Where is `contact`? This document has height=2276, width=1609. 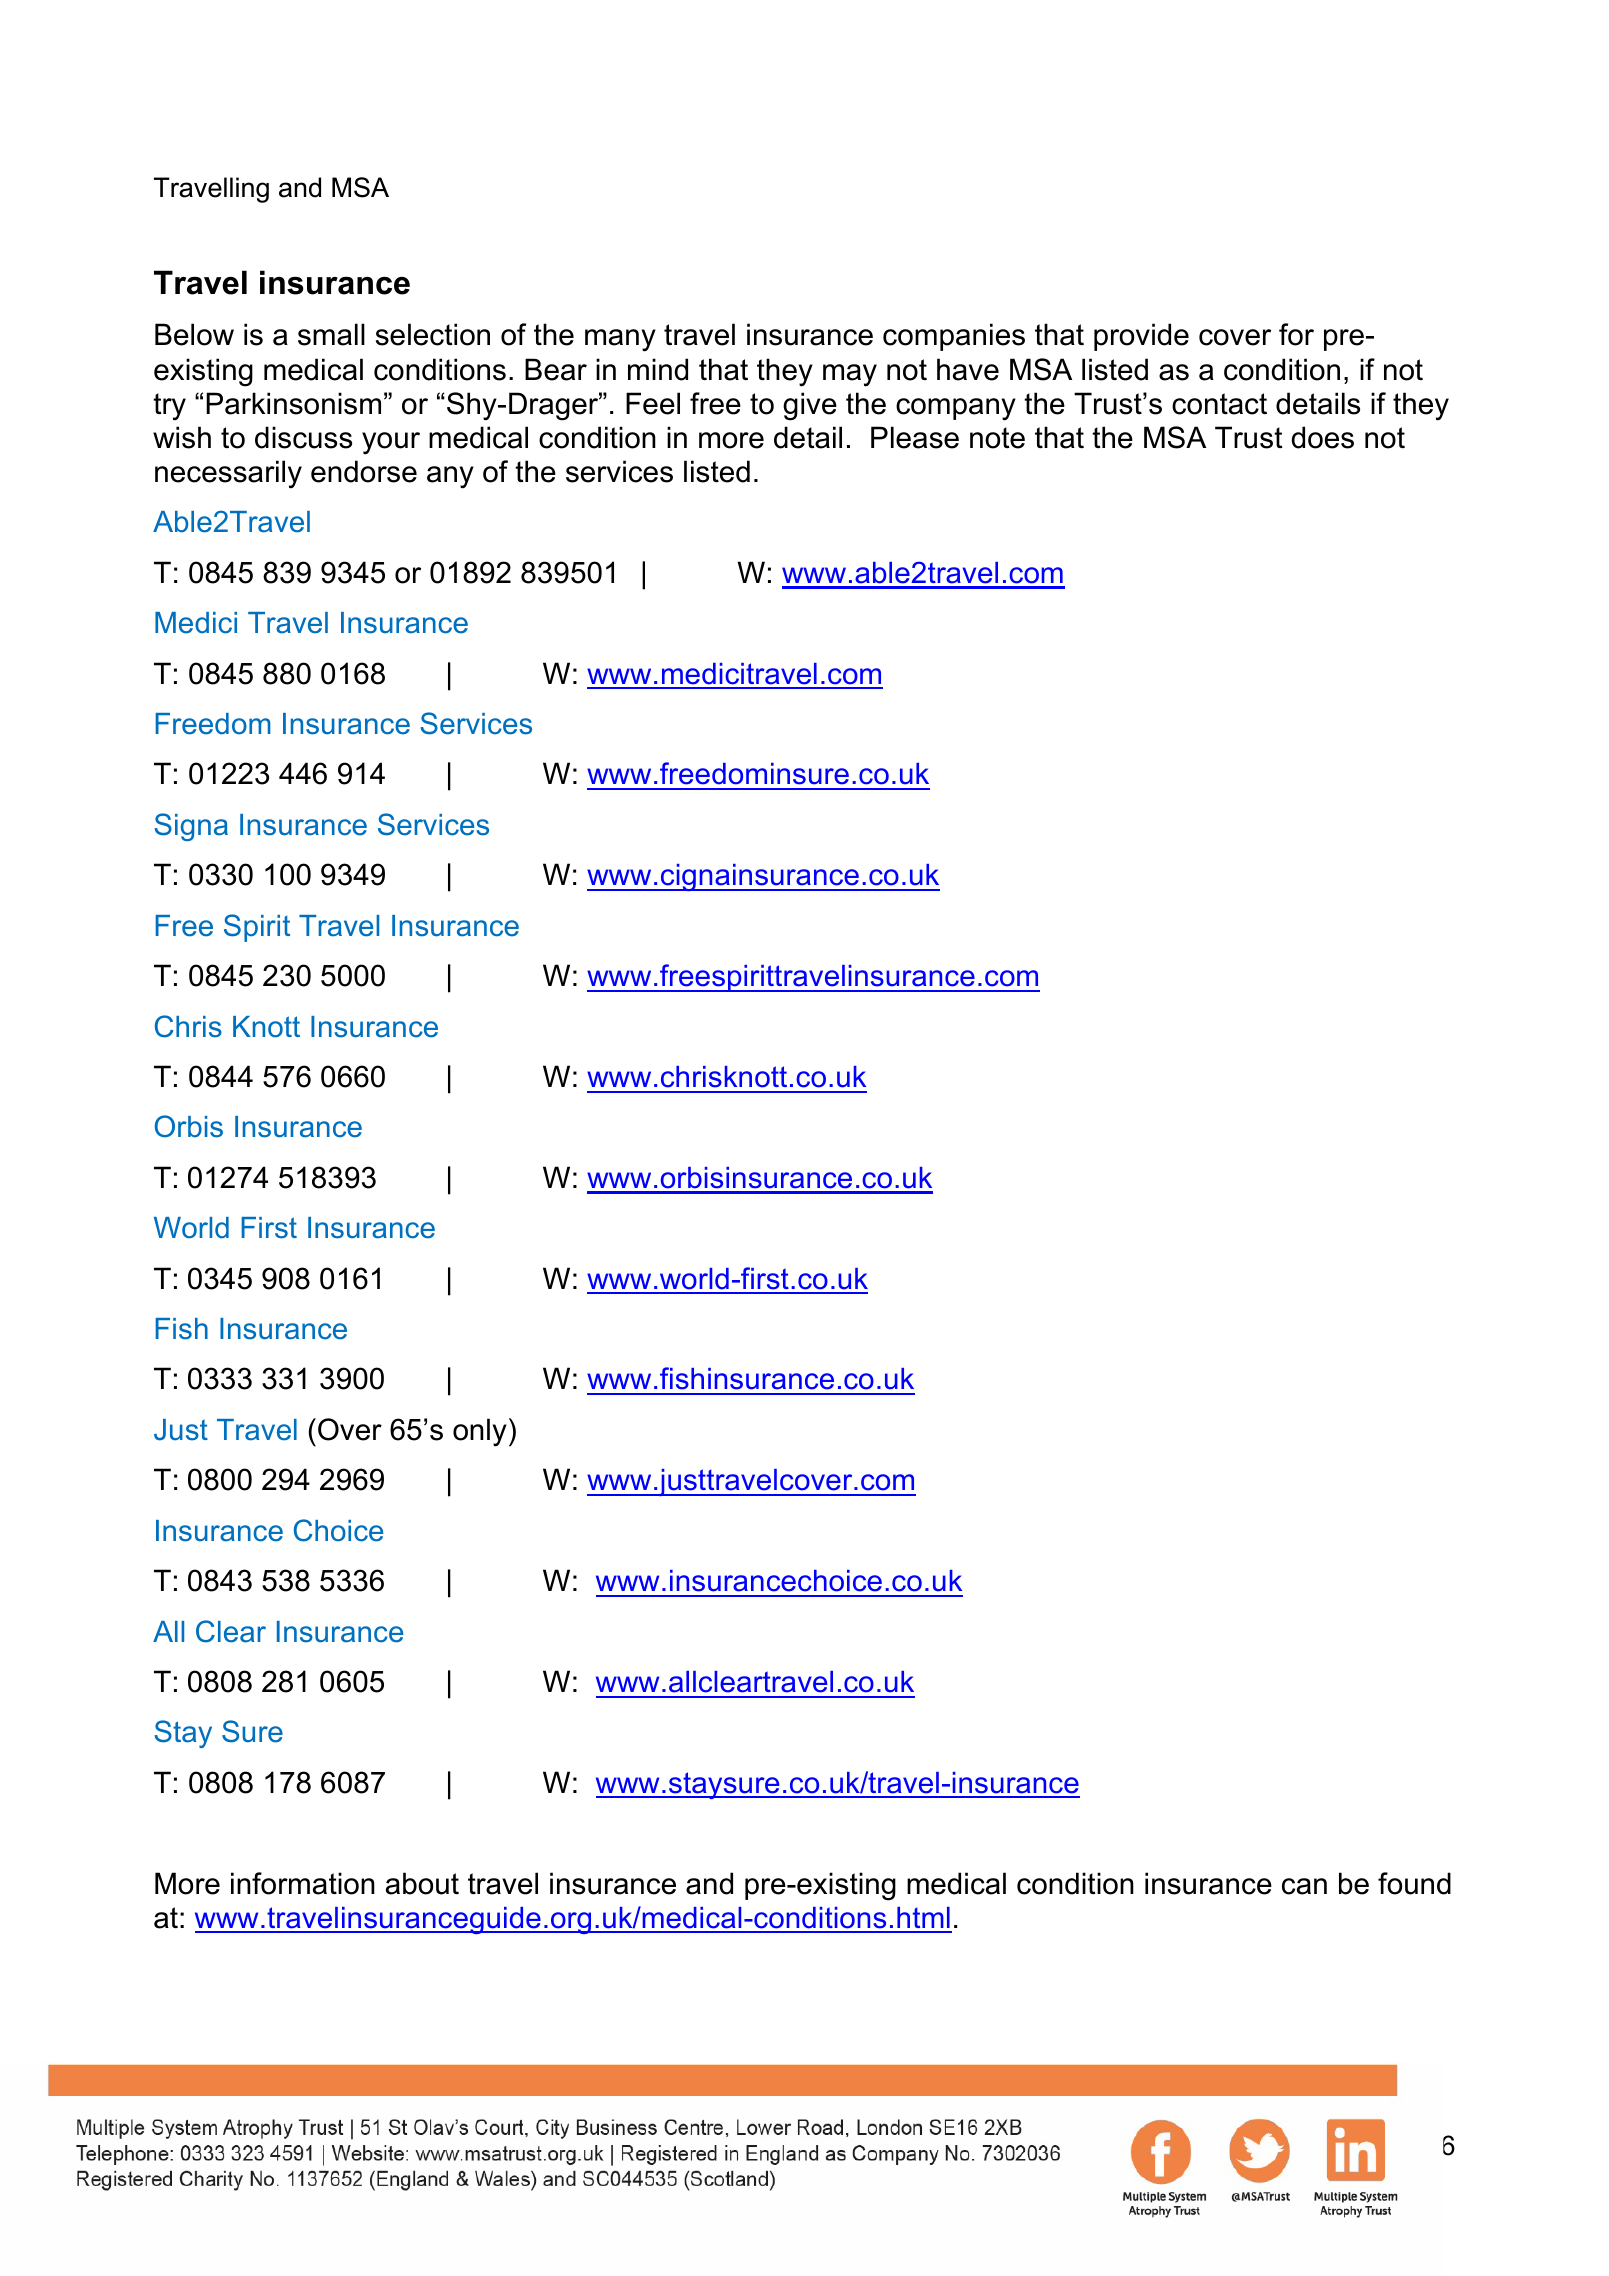 contact is located at coordinates (1219, 404).
